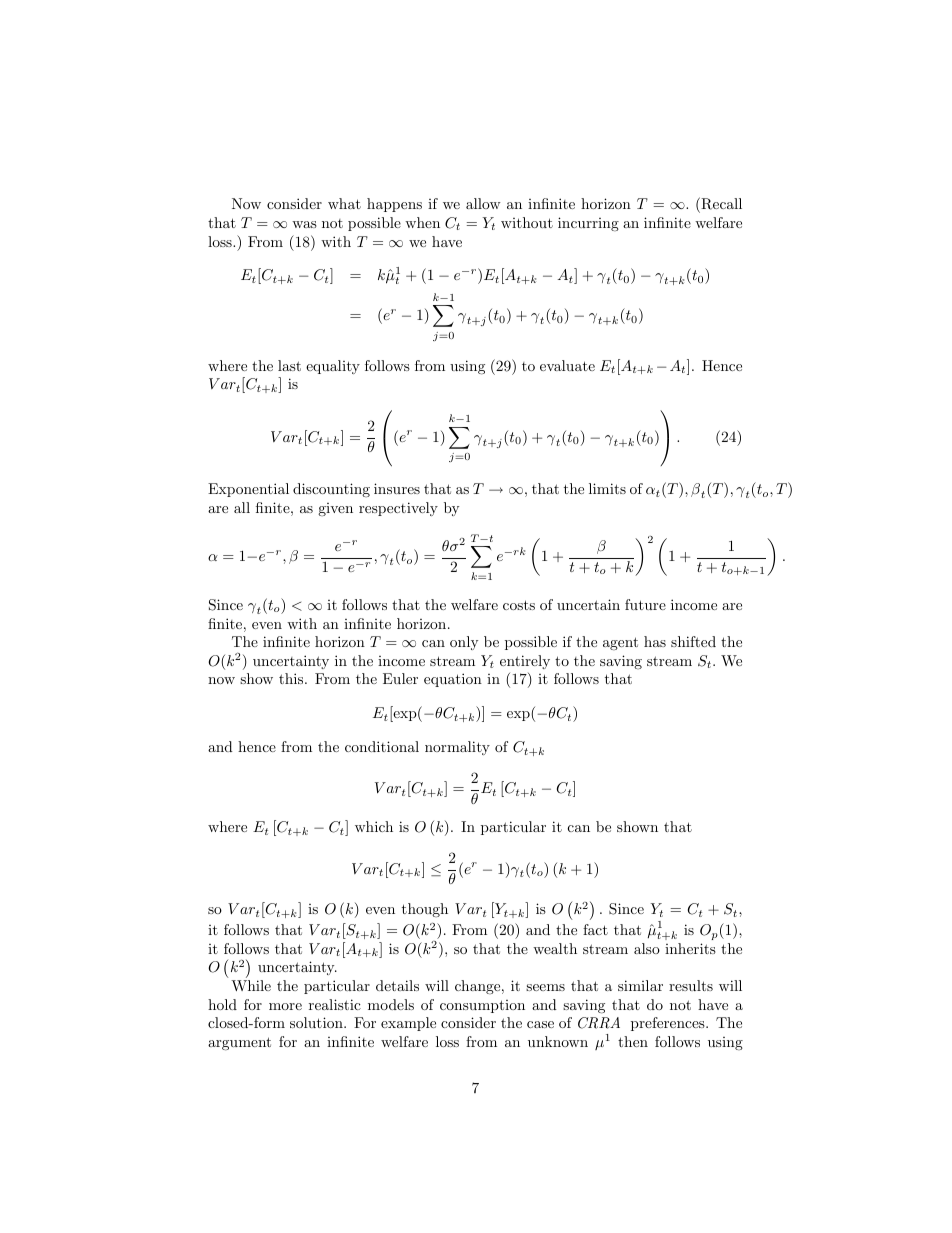 The height and width of the page is (1233, 952). I want to click on then, so click(633, 1041).
